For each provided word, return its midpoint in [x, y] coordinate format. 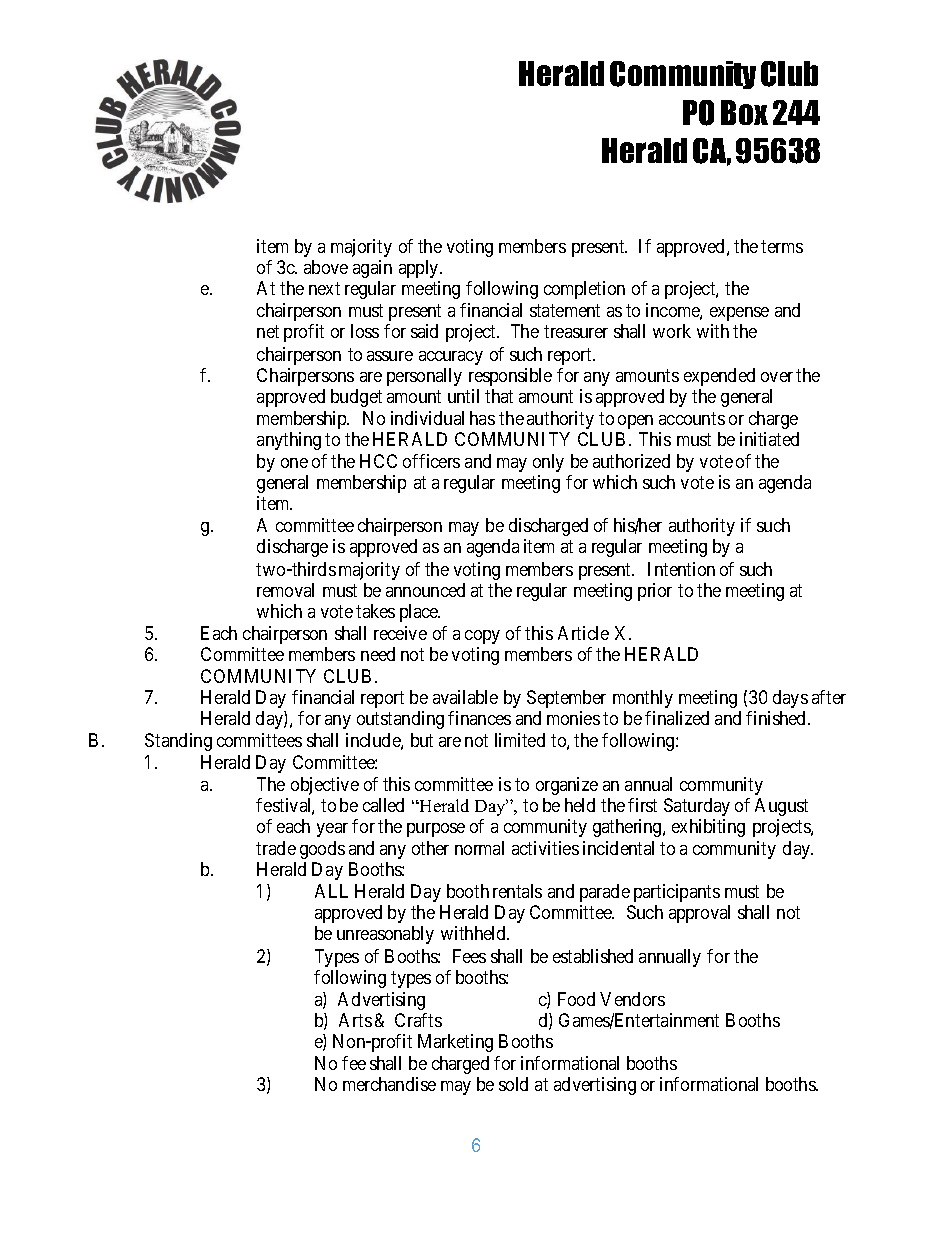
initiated [769, 439]
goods [322, 850]
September [566, 699]
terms [782, 246]
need [378, 654]
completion [584, 290]
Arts [355, 1020]
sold [513, 1084]
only [548, 463]
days [790, 699]
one [294, 463]
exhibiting [708, 828]
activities [545, 848]
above [326, 267]
